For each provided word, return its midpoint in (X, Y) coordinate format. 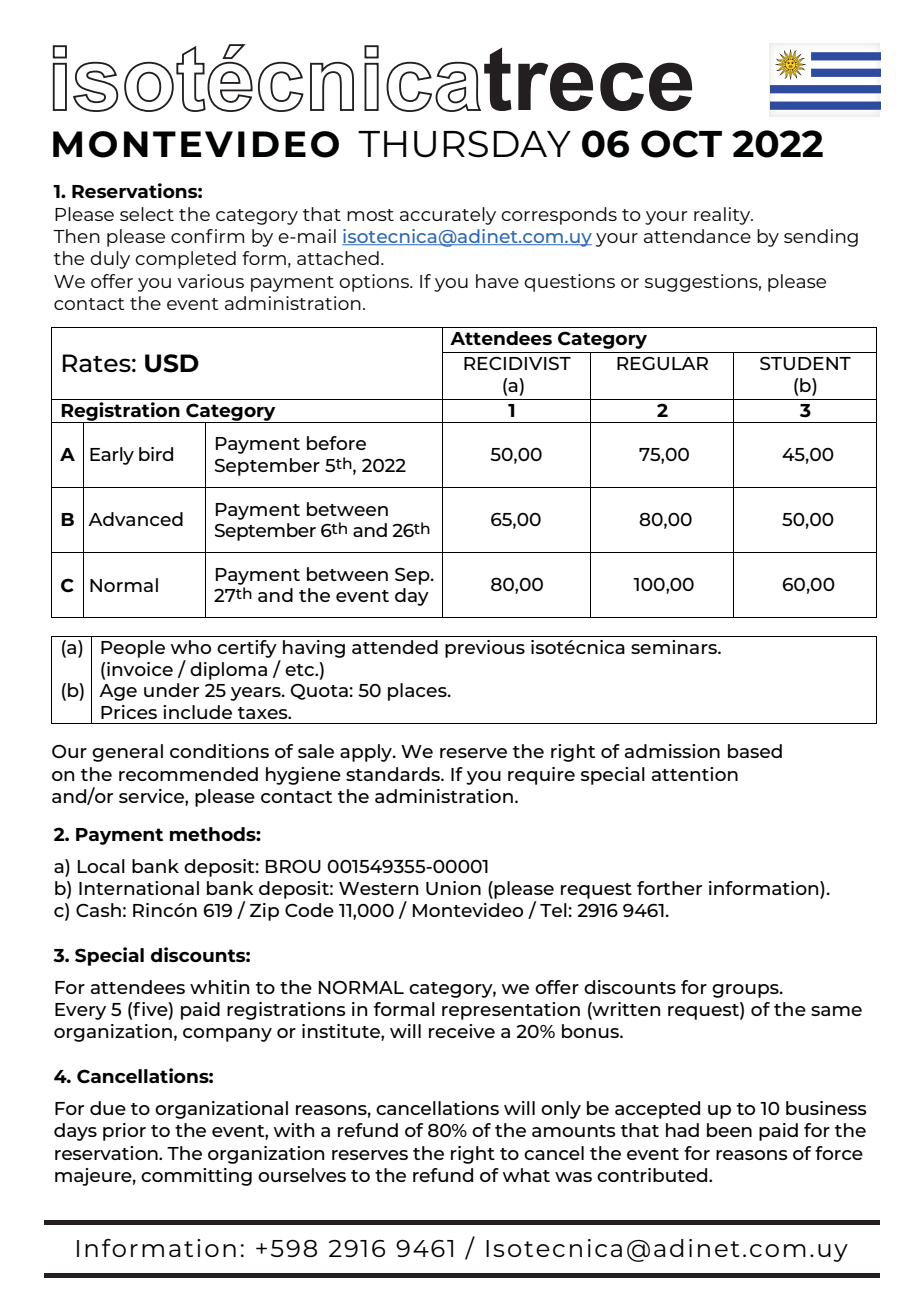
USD (172, 363)
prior (124, 1132)
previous (485, 649)
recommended (188, 774)
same (836, 1011)
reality (723, 216)
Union (453, 888)
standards (394, 774)
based (755, 751)
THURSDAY (464, 144)
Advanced (135, 519)
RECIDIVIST (517, 363)
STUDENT (805, 363)
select (147, 214)
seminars (675, 647)
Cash (98, 910)
